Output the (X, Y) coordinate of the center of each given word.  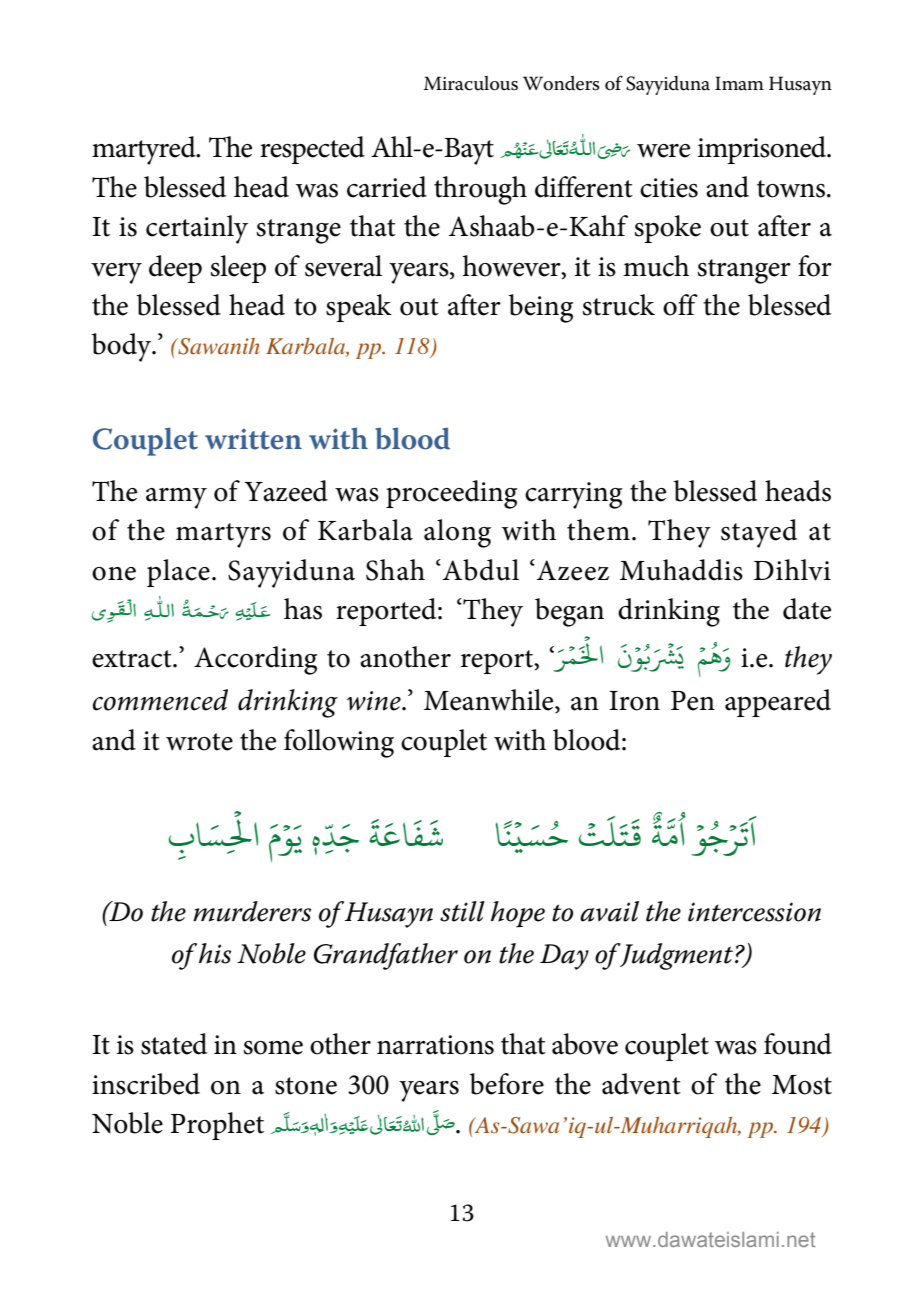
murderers (252, 911)
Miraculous (471, 83)
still (462, 911)
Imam (739, 83)
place (178, 573)
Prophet (217, 1126)
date (807, 609)
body (123, 347)
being (541, 308)
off (680, 305)
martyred (145, 150)
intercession (754, 912)
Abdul (481, 570)
